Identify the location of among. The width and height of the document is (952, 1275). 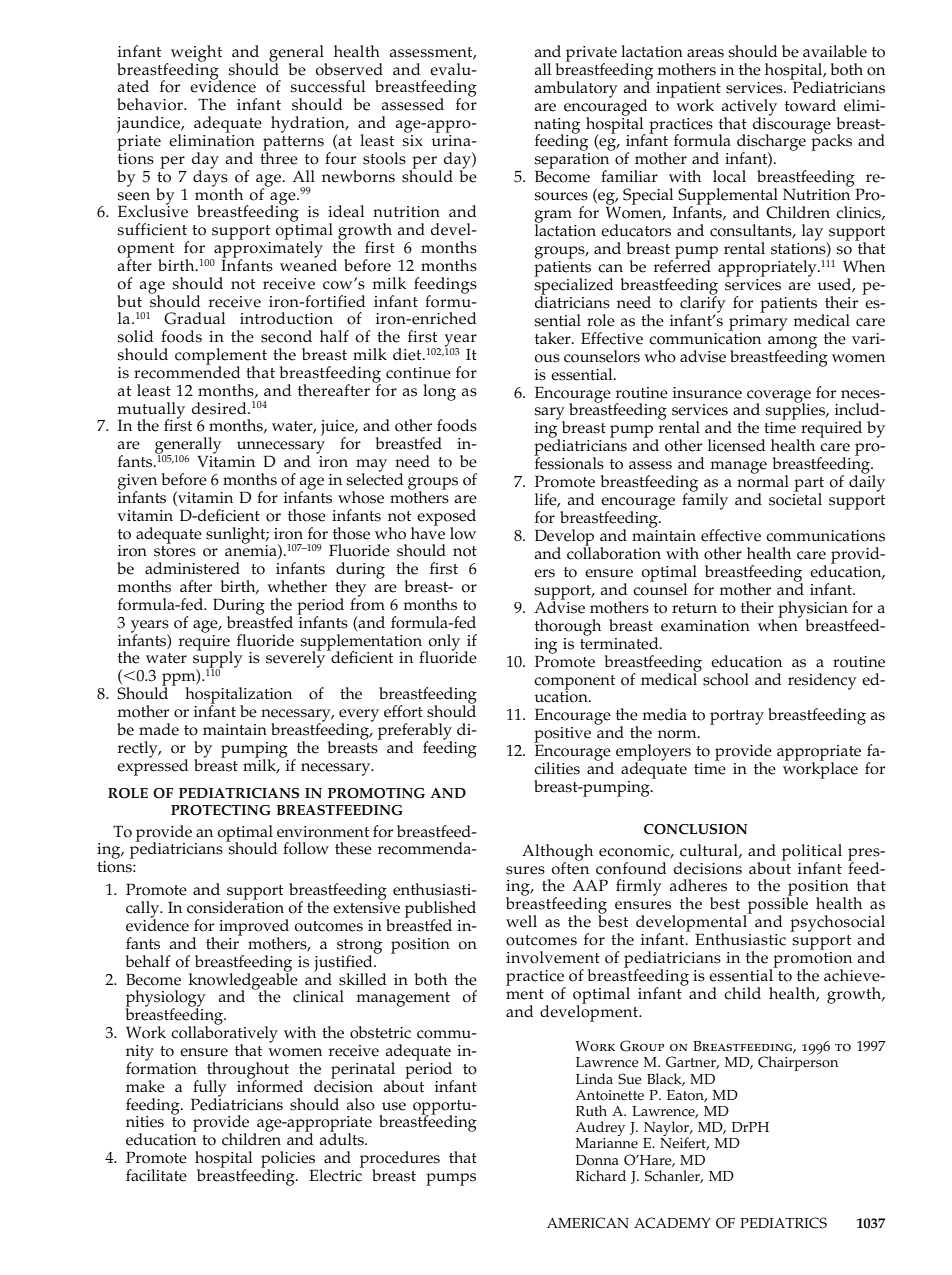
(792, 343).
